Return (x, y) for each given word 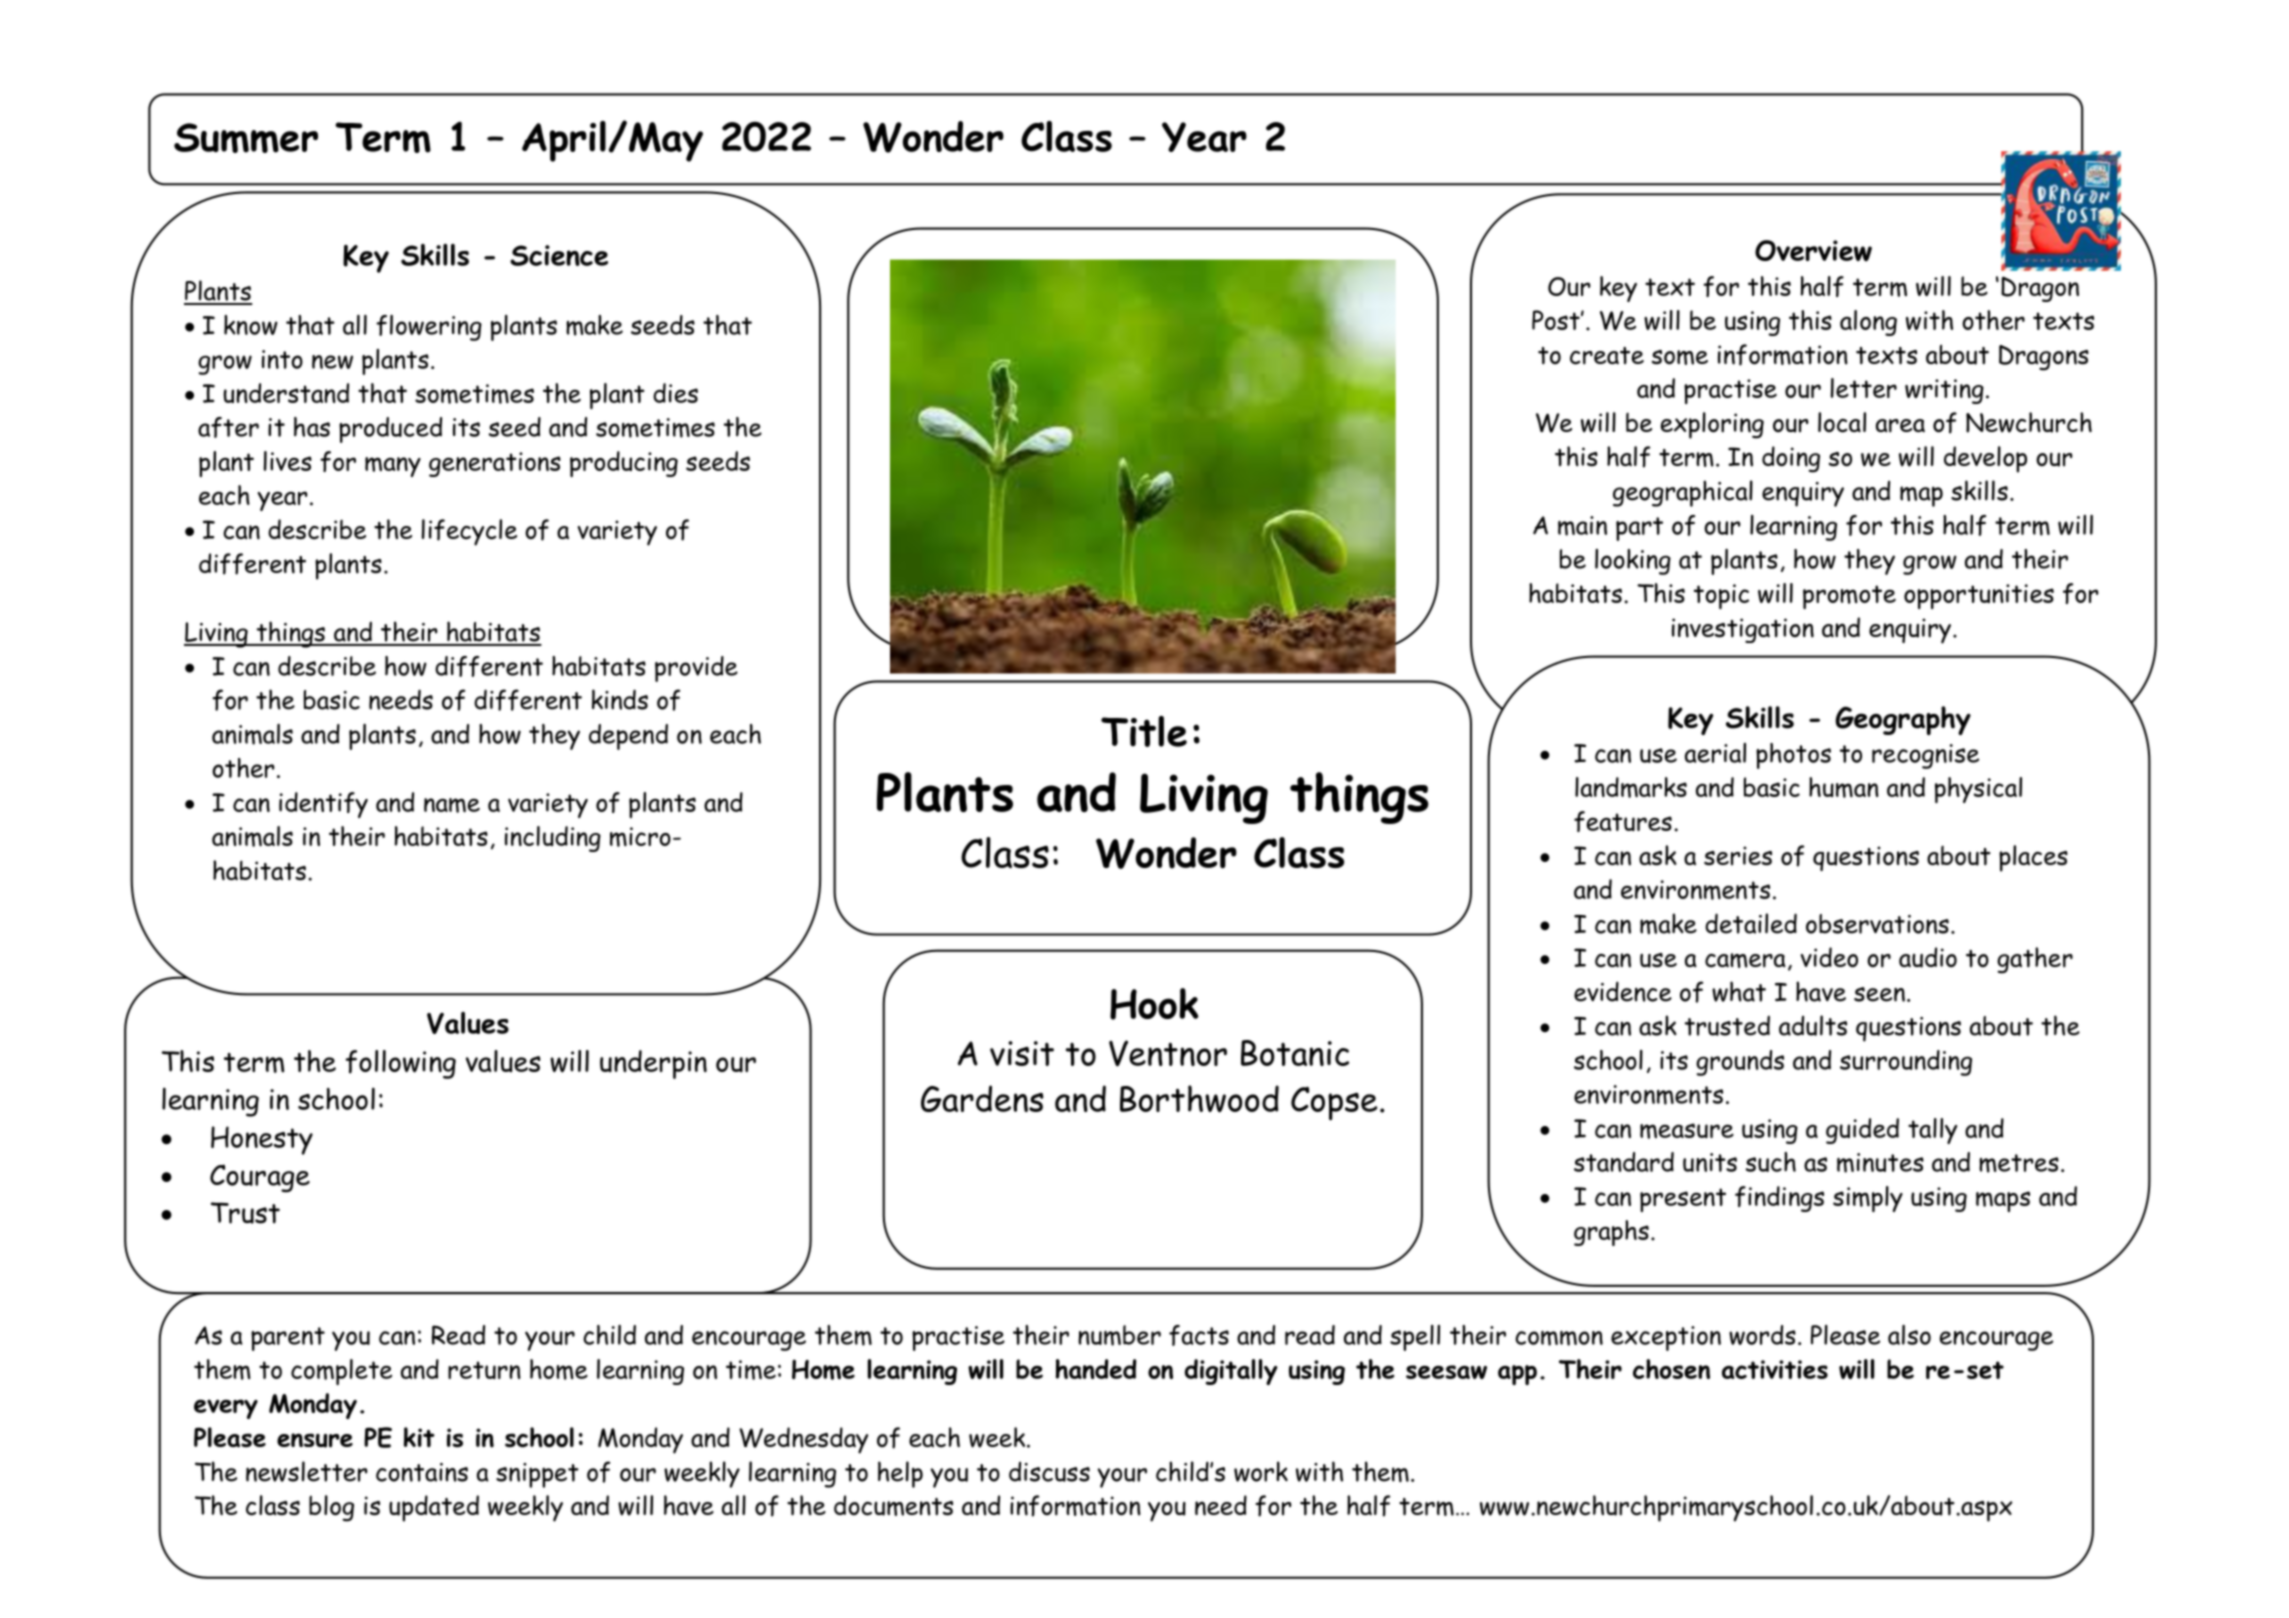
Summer (246, 138)
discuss (1049, 1472)
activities (1775, 1369)
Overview (1813, 251)
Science (559, 255)
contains (422, 1472)
